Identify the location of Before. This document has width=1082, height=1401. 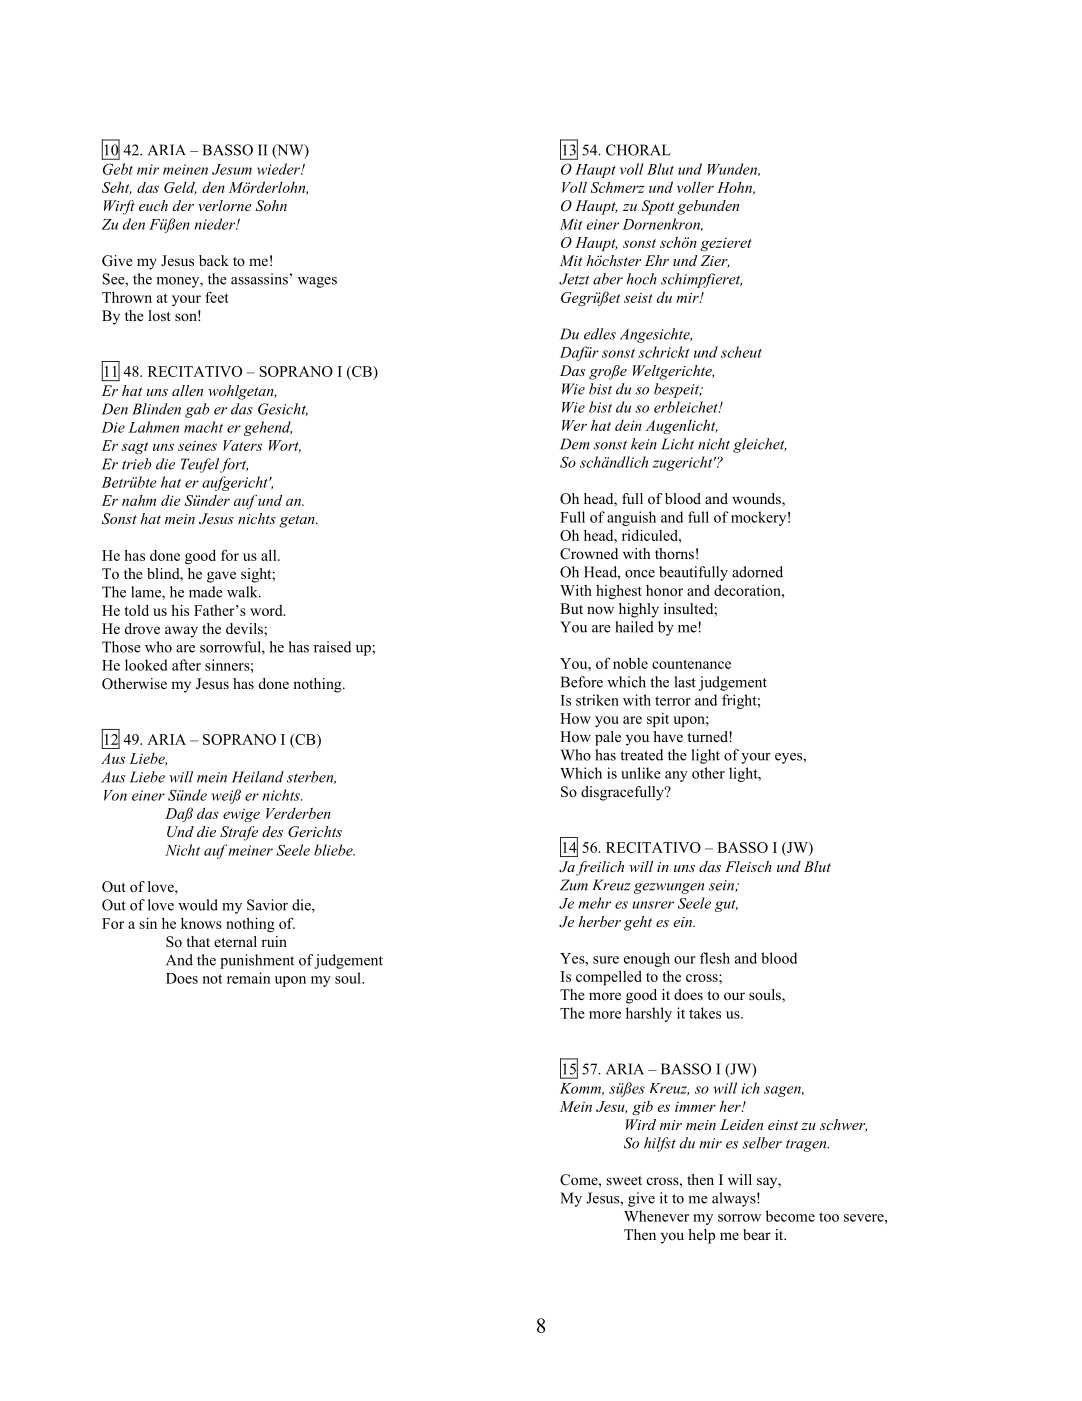
(581, 682).
